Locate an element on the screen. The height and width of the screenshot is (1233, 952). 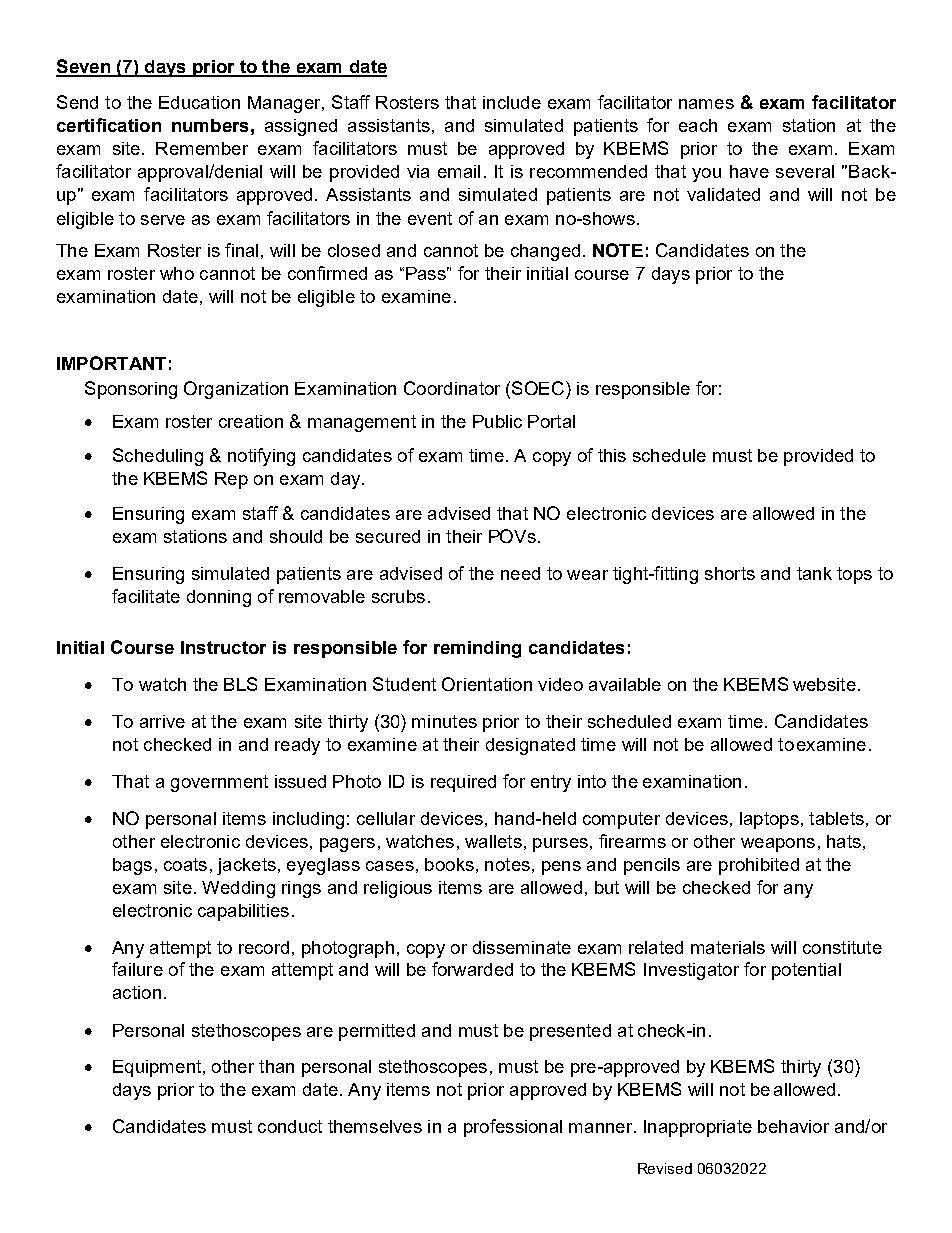
facilitate is located at coordinates (146, 596).
